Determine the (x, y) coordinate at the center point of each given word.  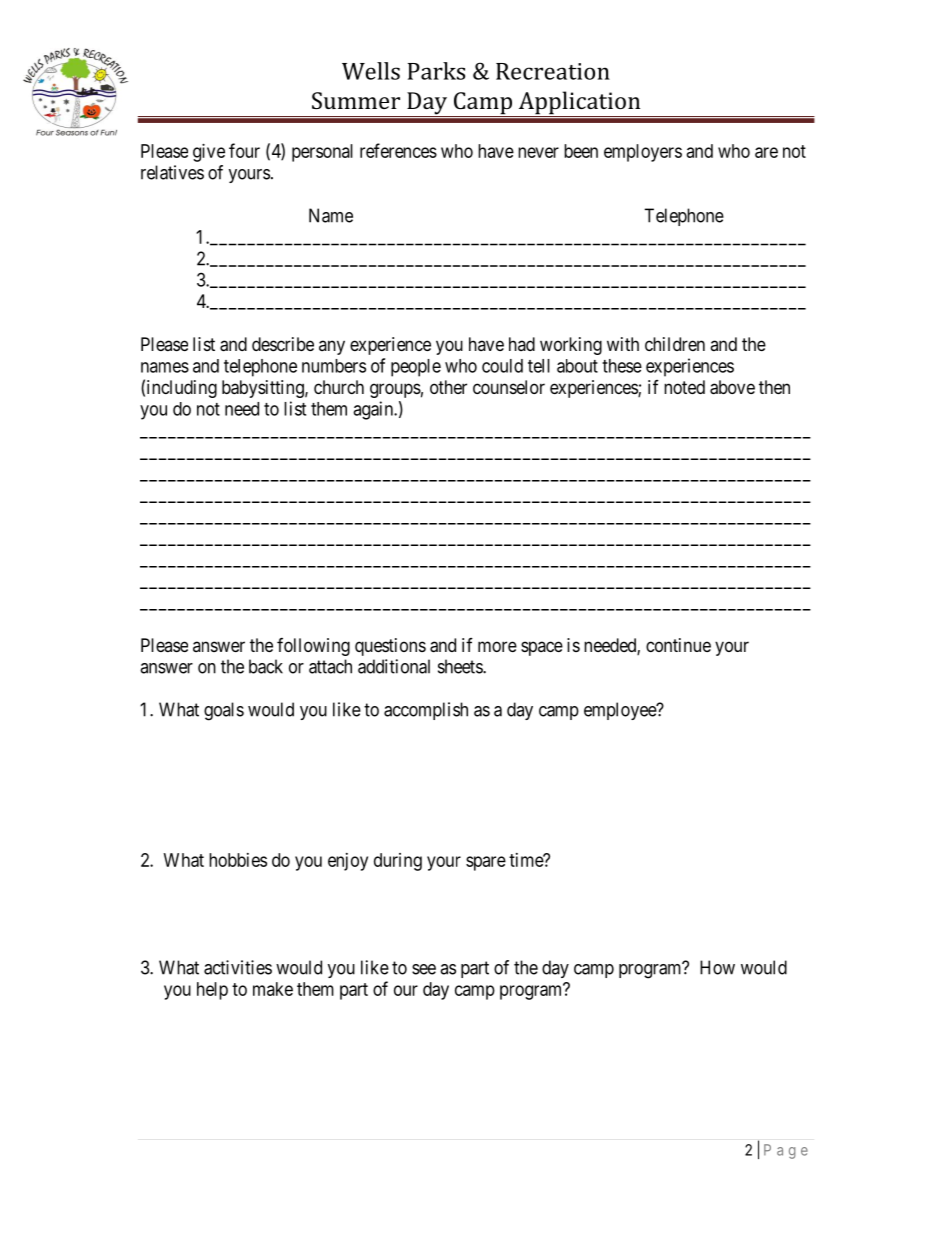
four (244, 150)
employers (643, 153)
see (424, 969)
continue (678, 645)
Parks (436, 71)
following (313, 647)
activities (238, 967)
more (497, 646)
